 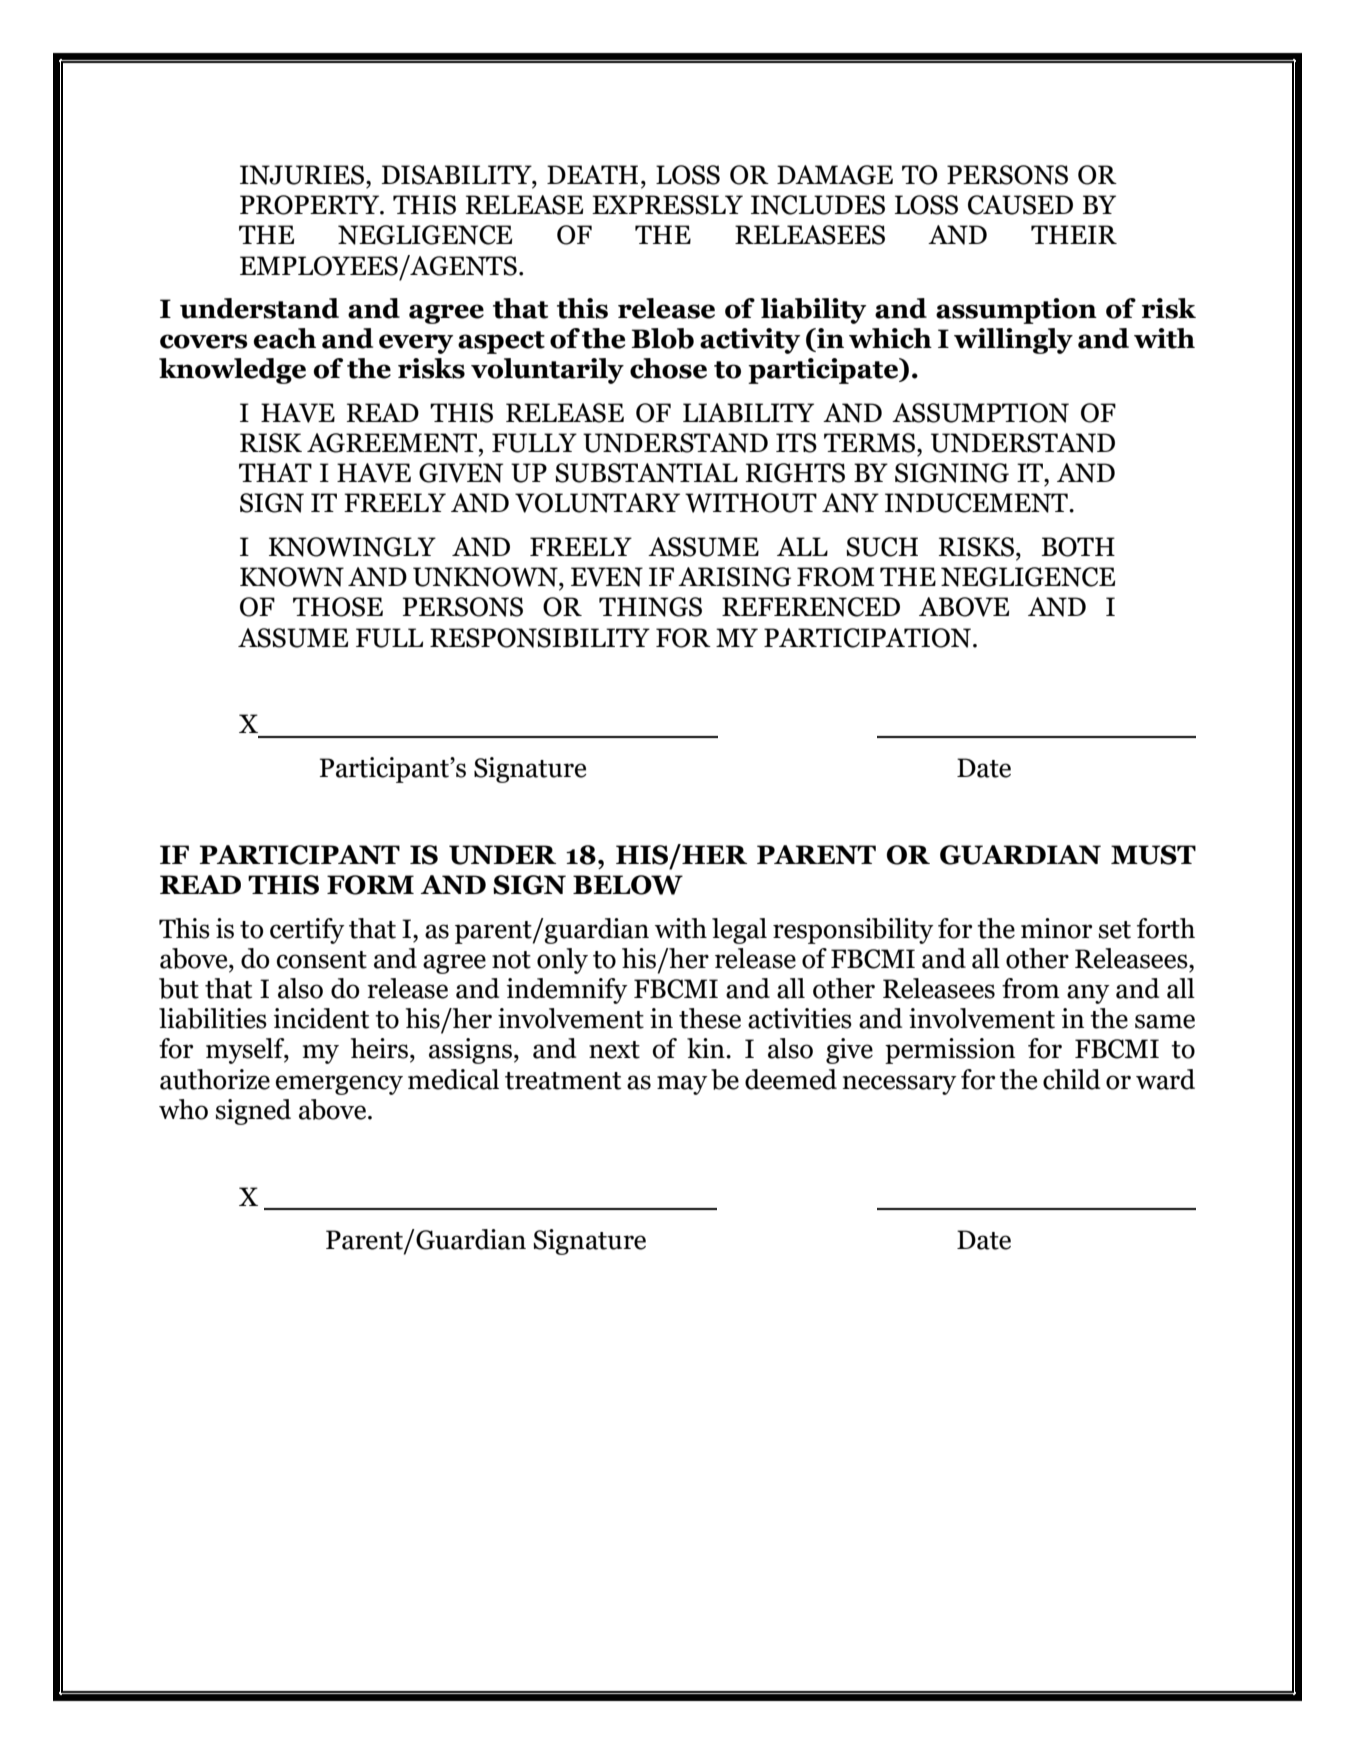 I want to click on CAUSED, so click(x=1020, y=205).
